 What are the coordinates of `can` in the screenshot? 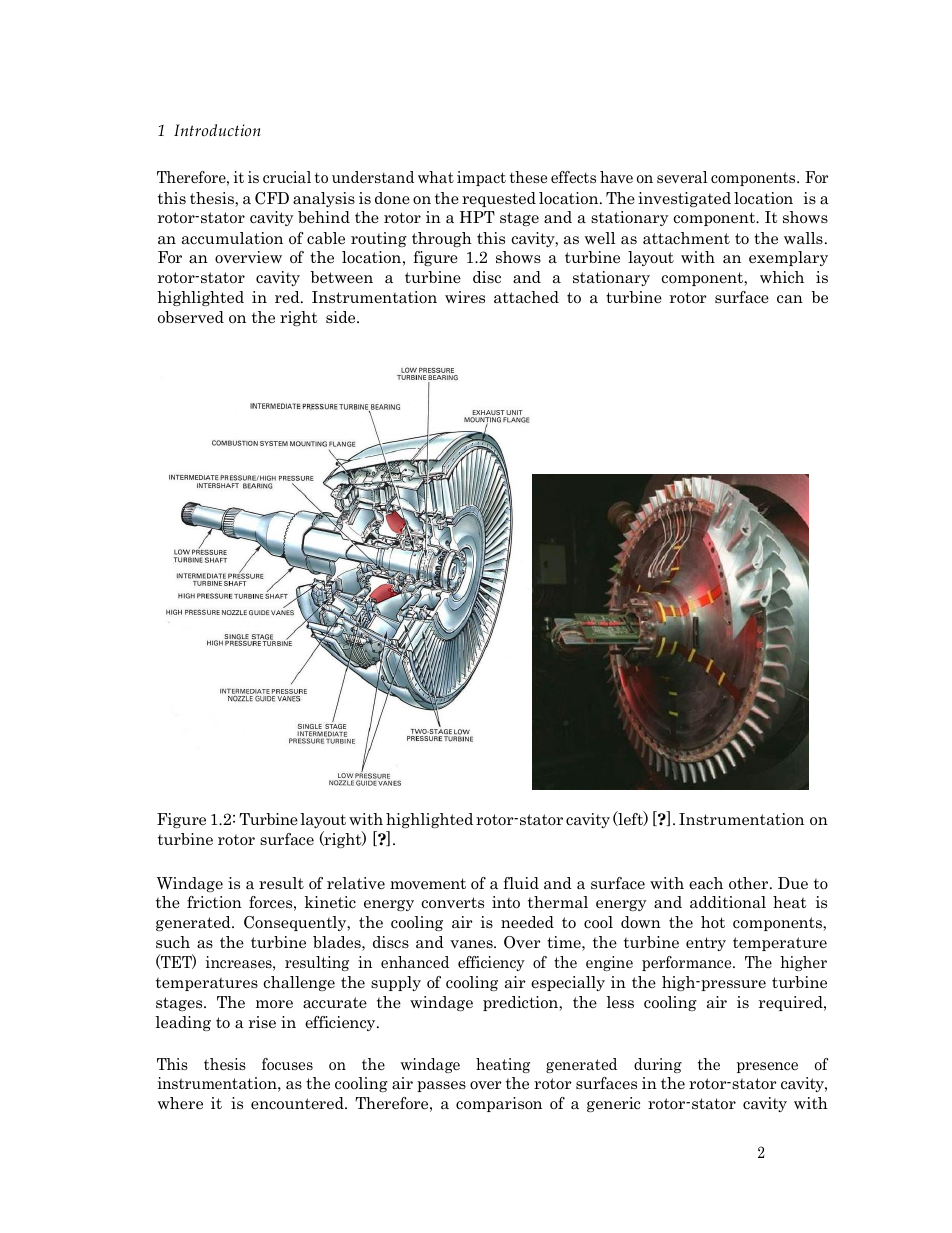 It's located at (790, 299).
